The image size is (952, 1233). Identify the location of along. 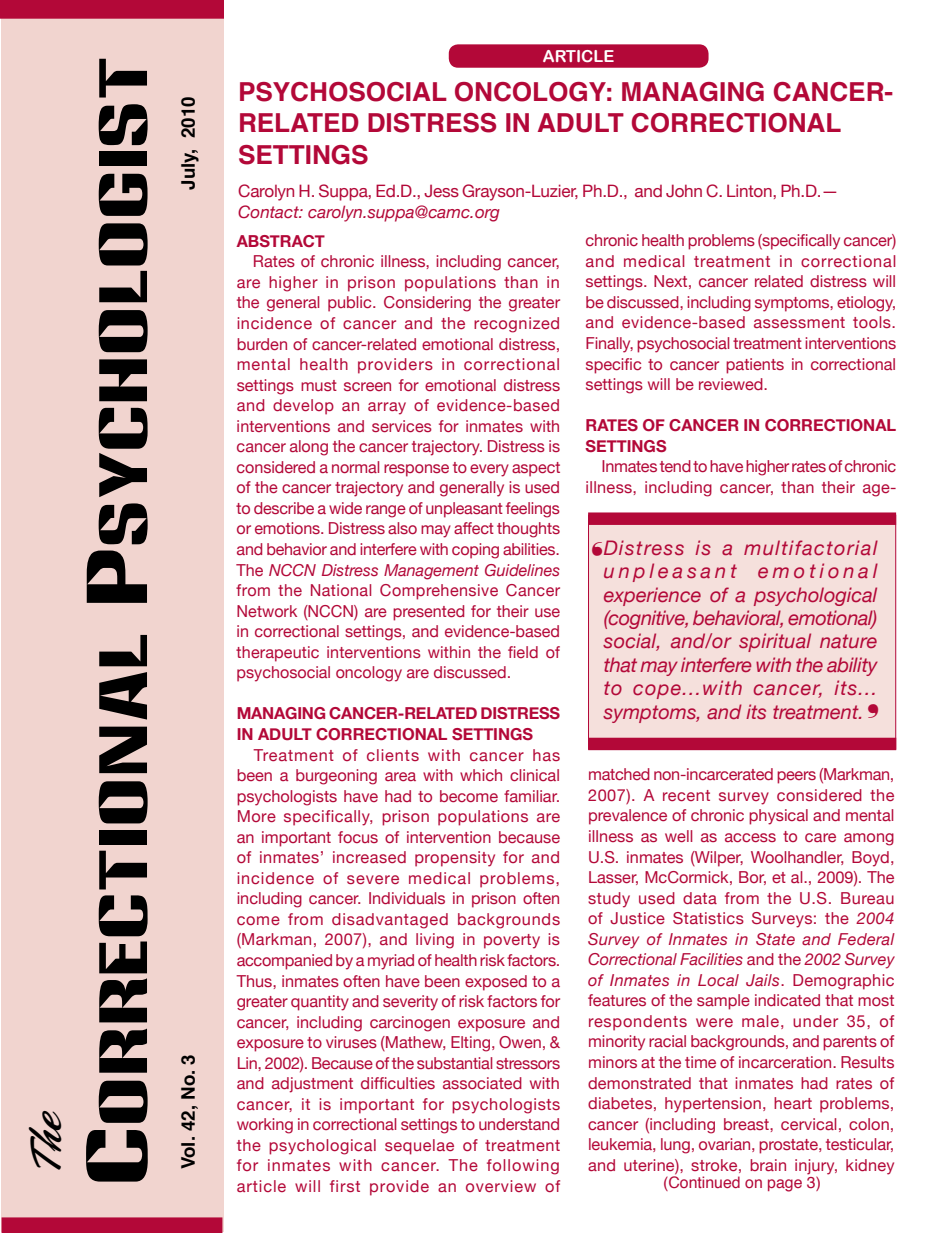
(309, 448).
